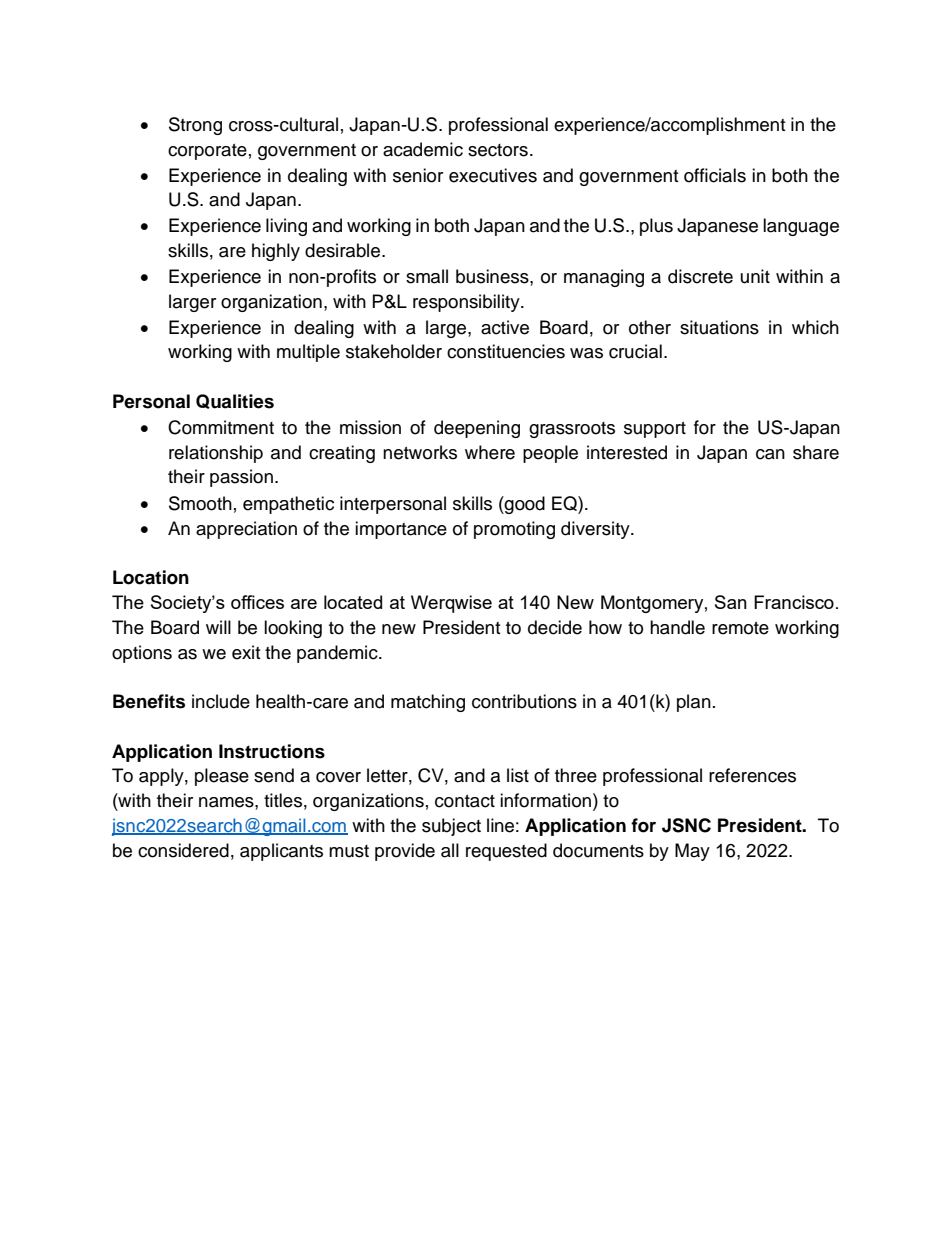 The width and height of the image is (952, 1233). Describe the element at coordinates (715, 175) in the image. I see `officials` at that location.
